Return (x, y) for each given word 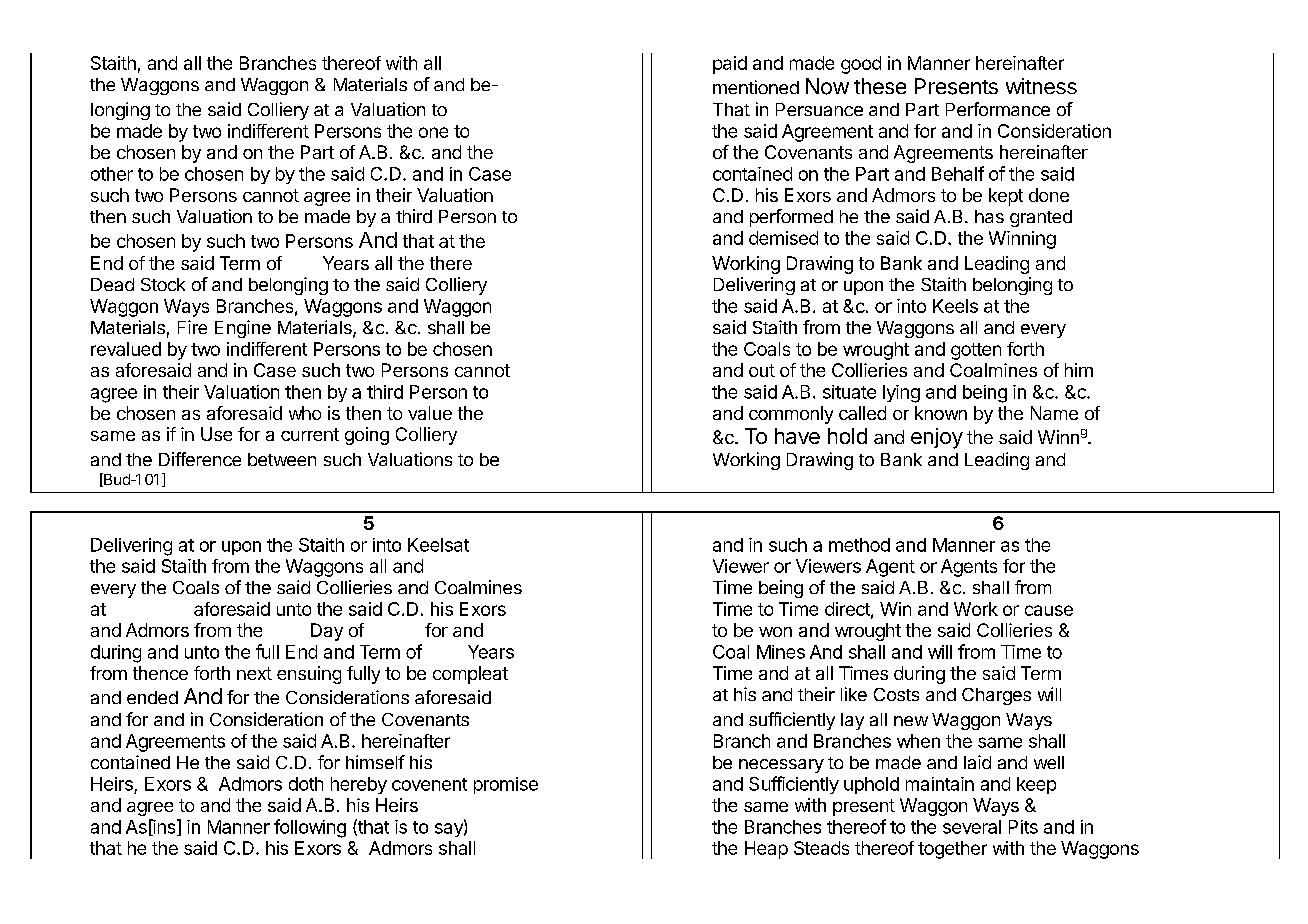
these (880, 86)
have (797, 436)
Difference (200, 459)
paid (730, 65)
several (972, 827)
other (112, 174)
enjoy (937, 438)
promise (506, 785)
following (310, 828)
